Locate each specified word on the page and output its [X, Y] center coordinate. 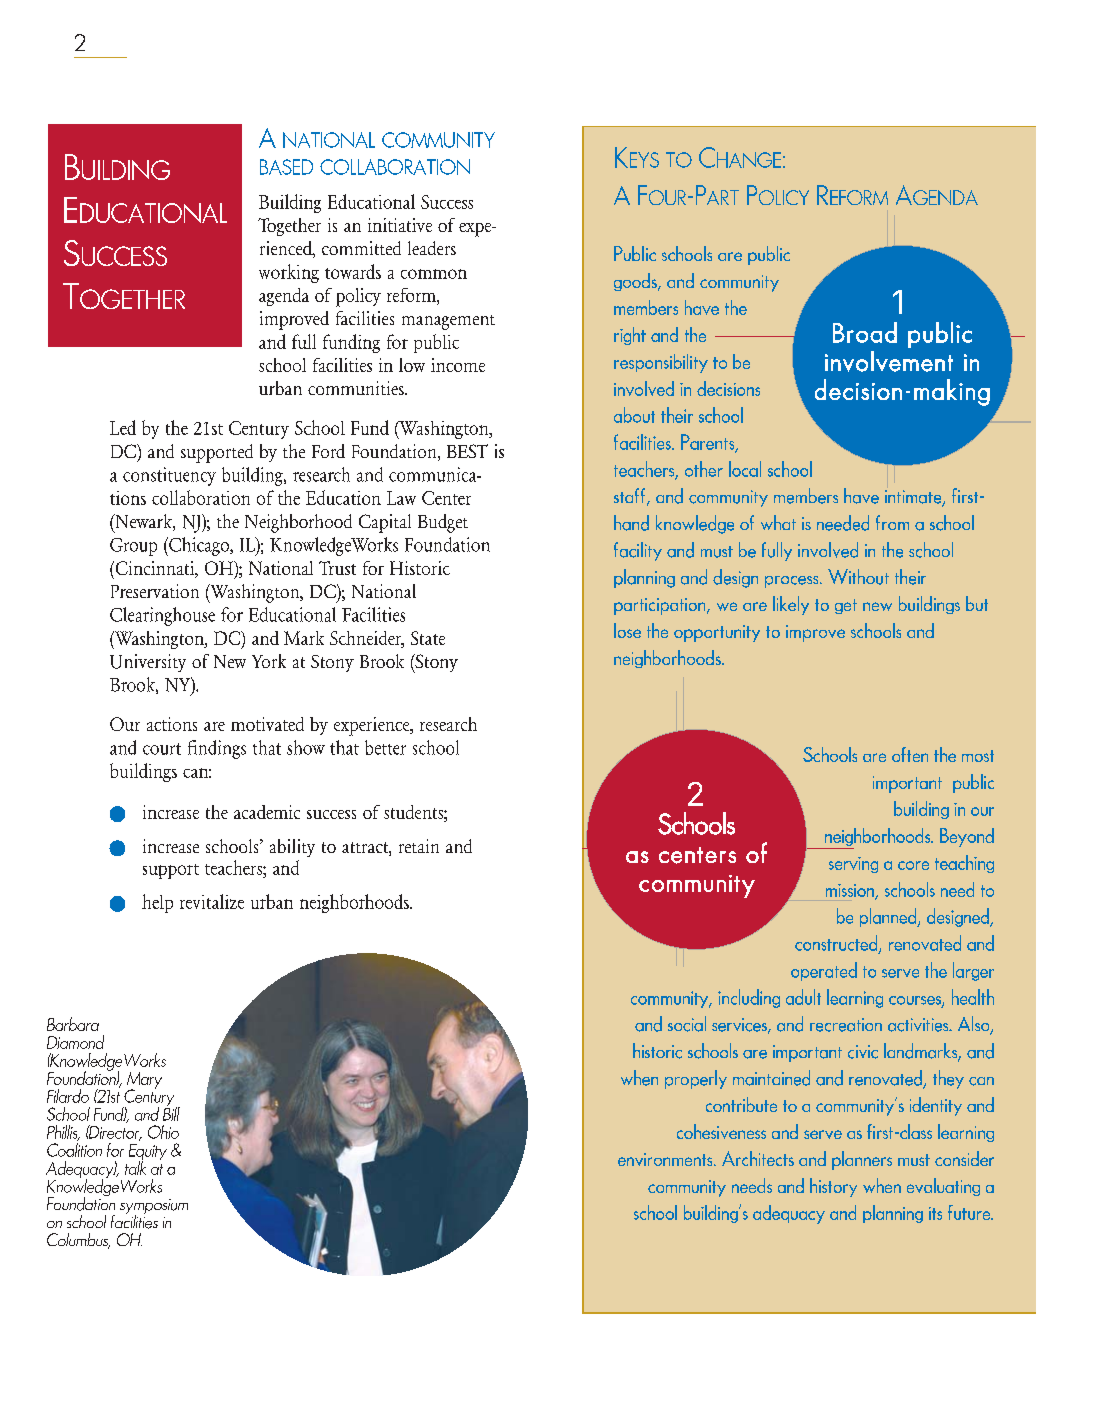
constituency [169, 476]
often [910, 754]
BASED [286, 167]
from [892, 522]
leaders [432, 248]
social [687, 1024]
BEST [467, 451]
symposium [154, 1208]
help [157, 903]
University [148, 663]
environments [666, 1159]
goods [636, 282]
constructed [837, 944]
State [428, 638]
